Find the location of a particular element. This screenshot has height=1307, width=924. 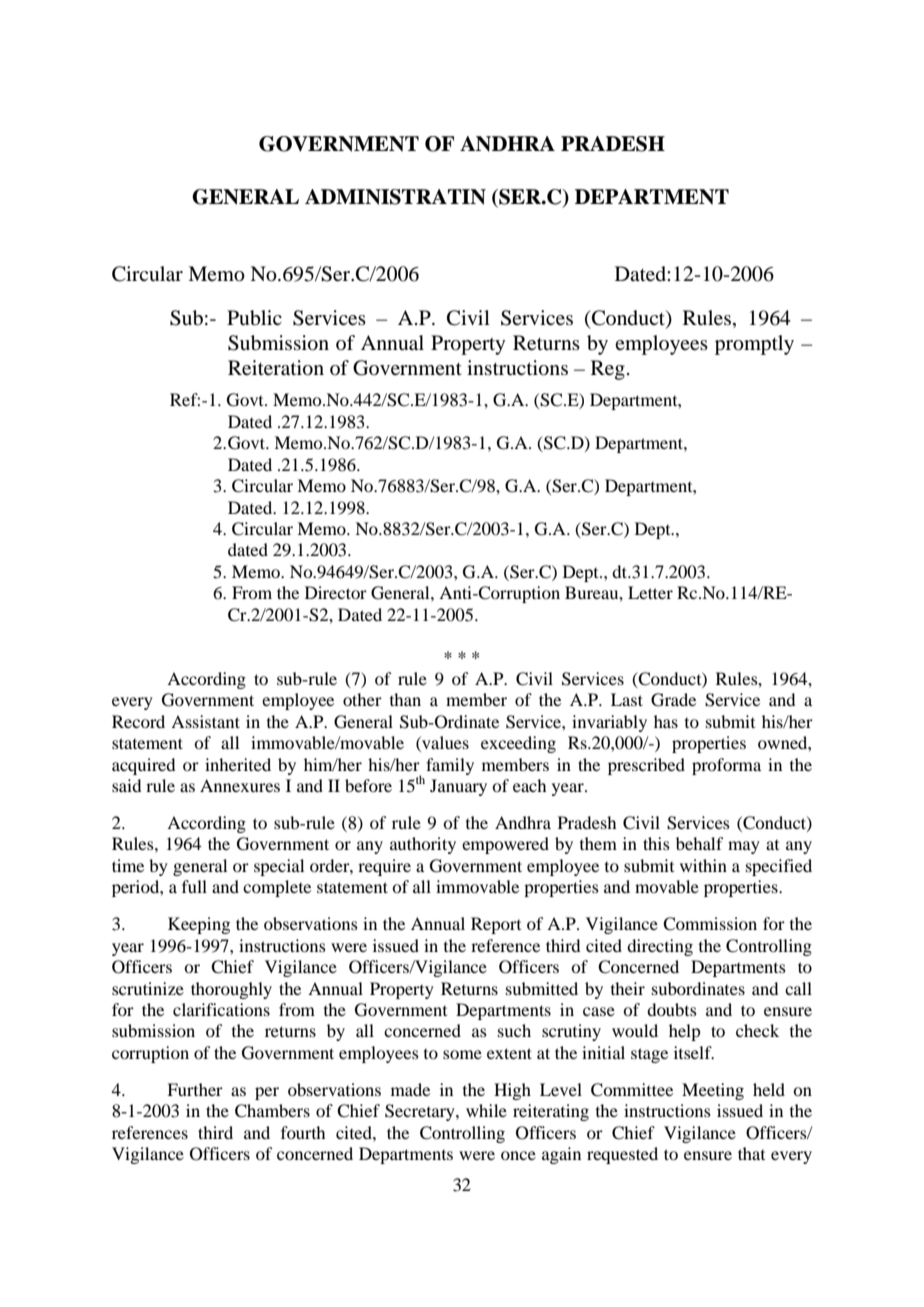

Letter is located at coordinates (650, 592).
